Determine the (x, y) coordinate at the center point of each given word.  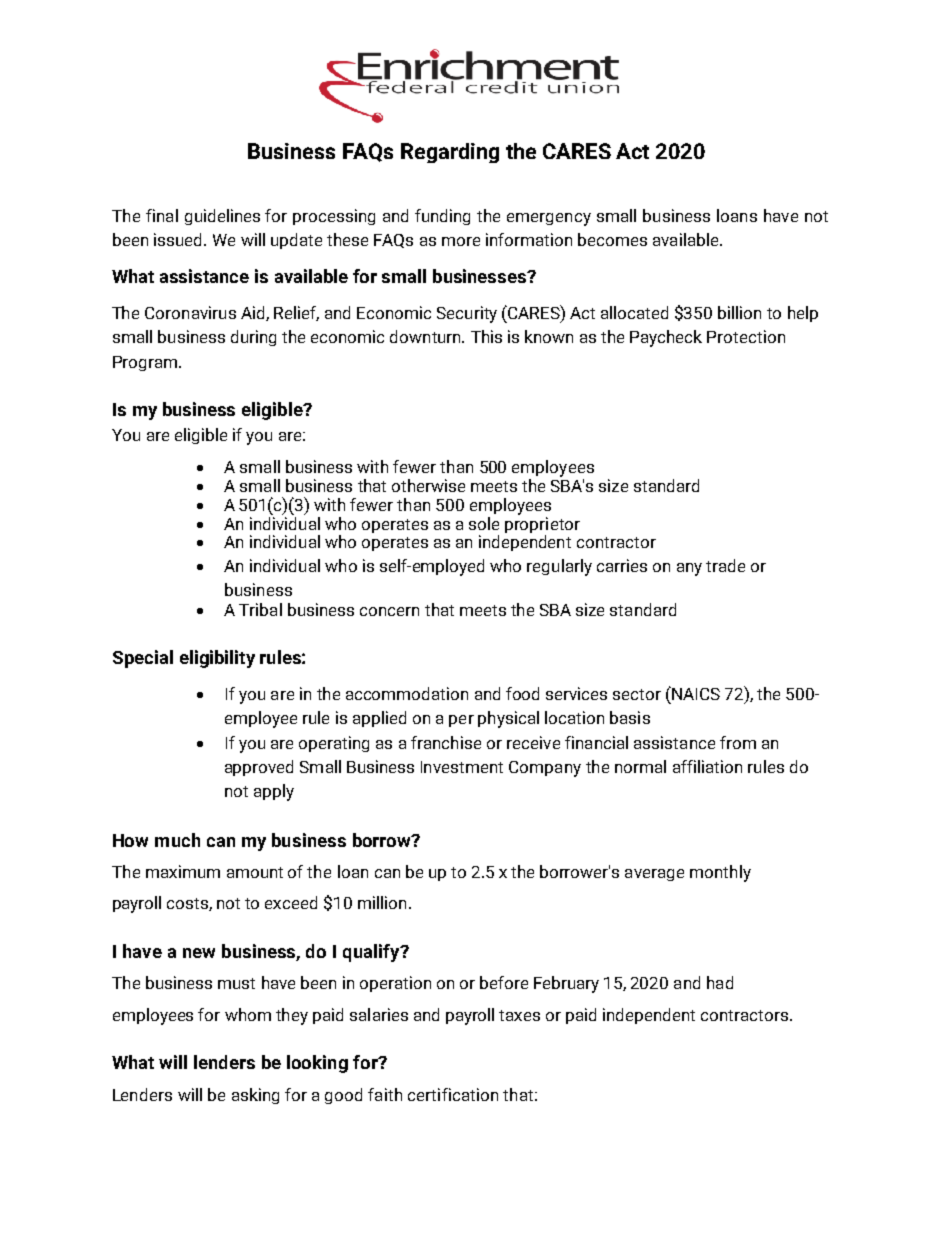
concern (389, 611)
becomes (612, 239)
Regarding (450, 153)
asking (255, 1096)
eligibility (217, 659)
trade (725, 565)
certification (453, 1094)
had (720, 982)
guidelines (222, 217)
